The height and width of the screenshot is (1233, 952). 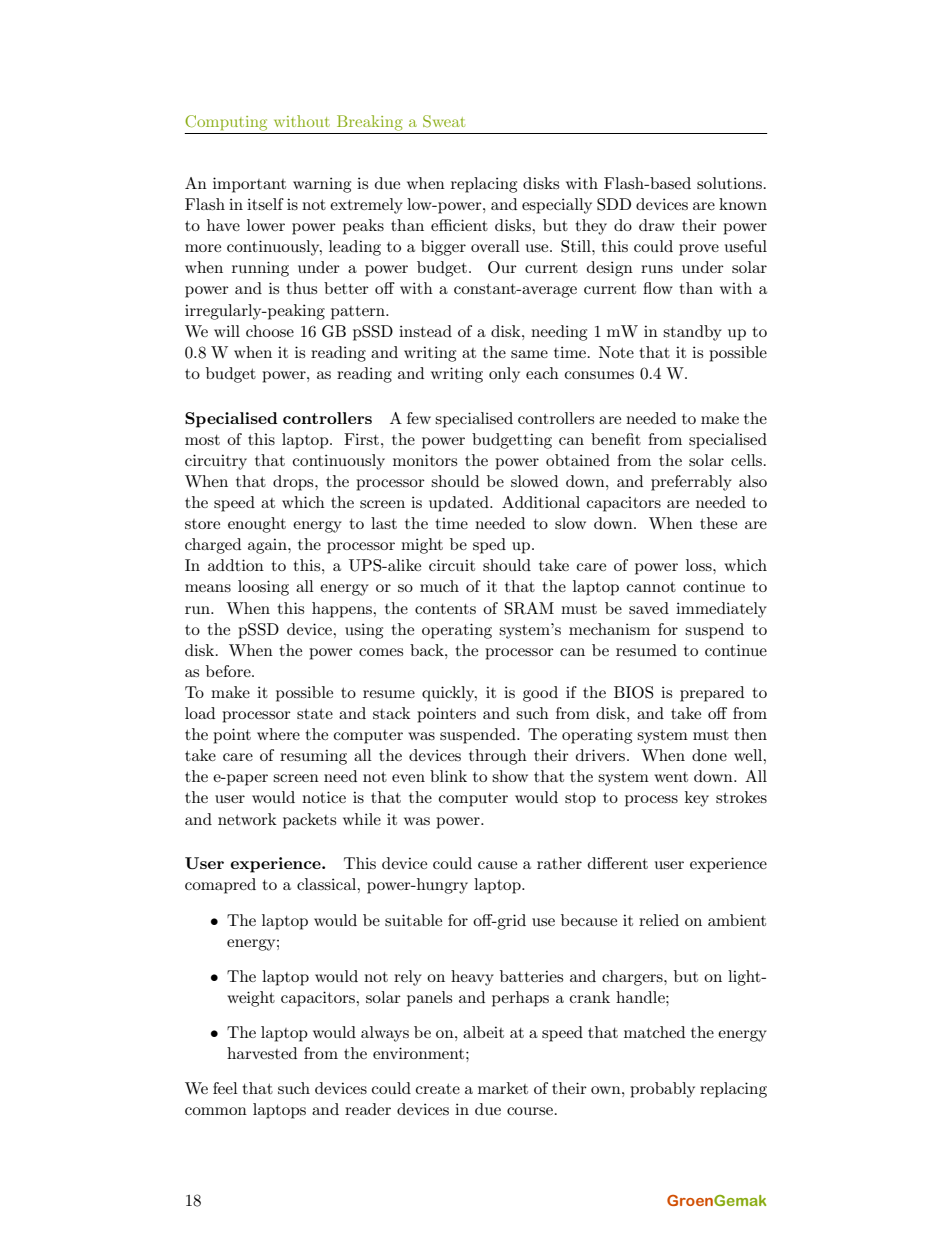 I want to click on choose, so click(x=270, y=331).
